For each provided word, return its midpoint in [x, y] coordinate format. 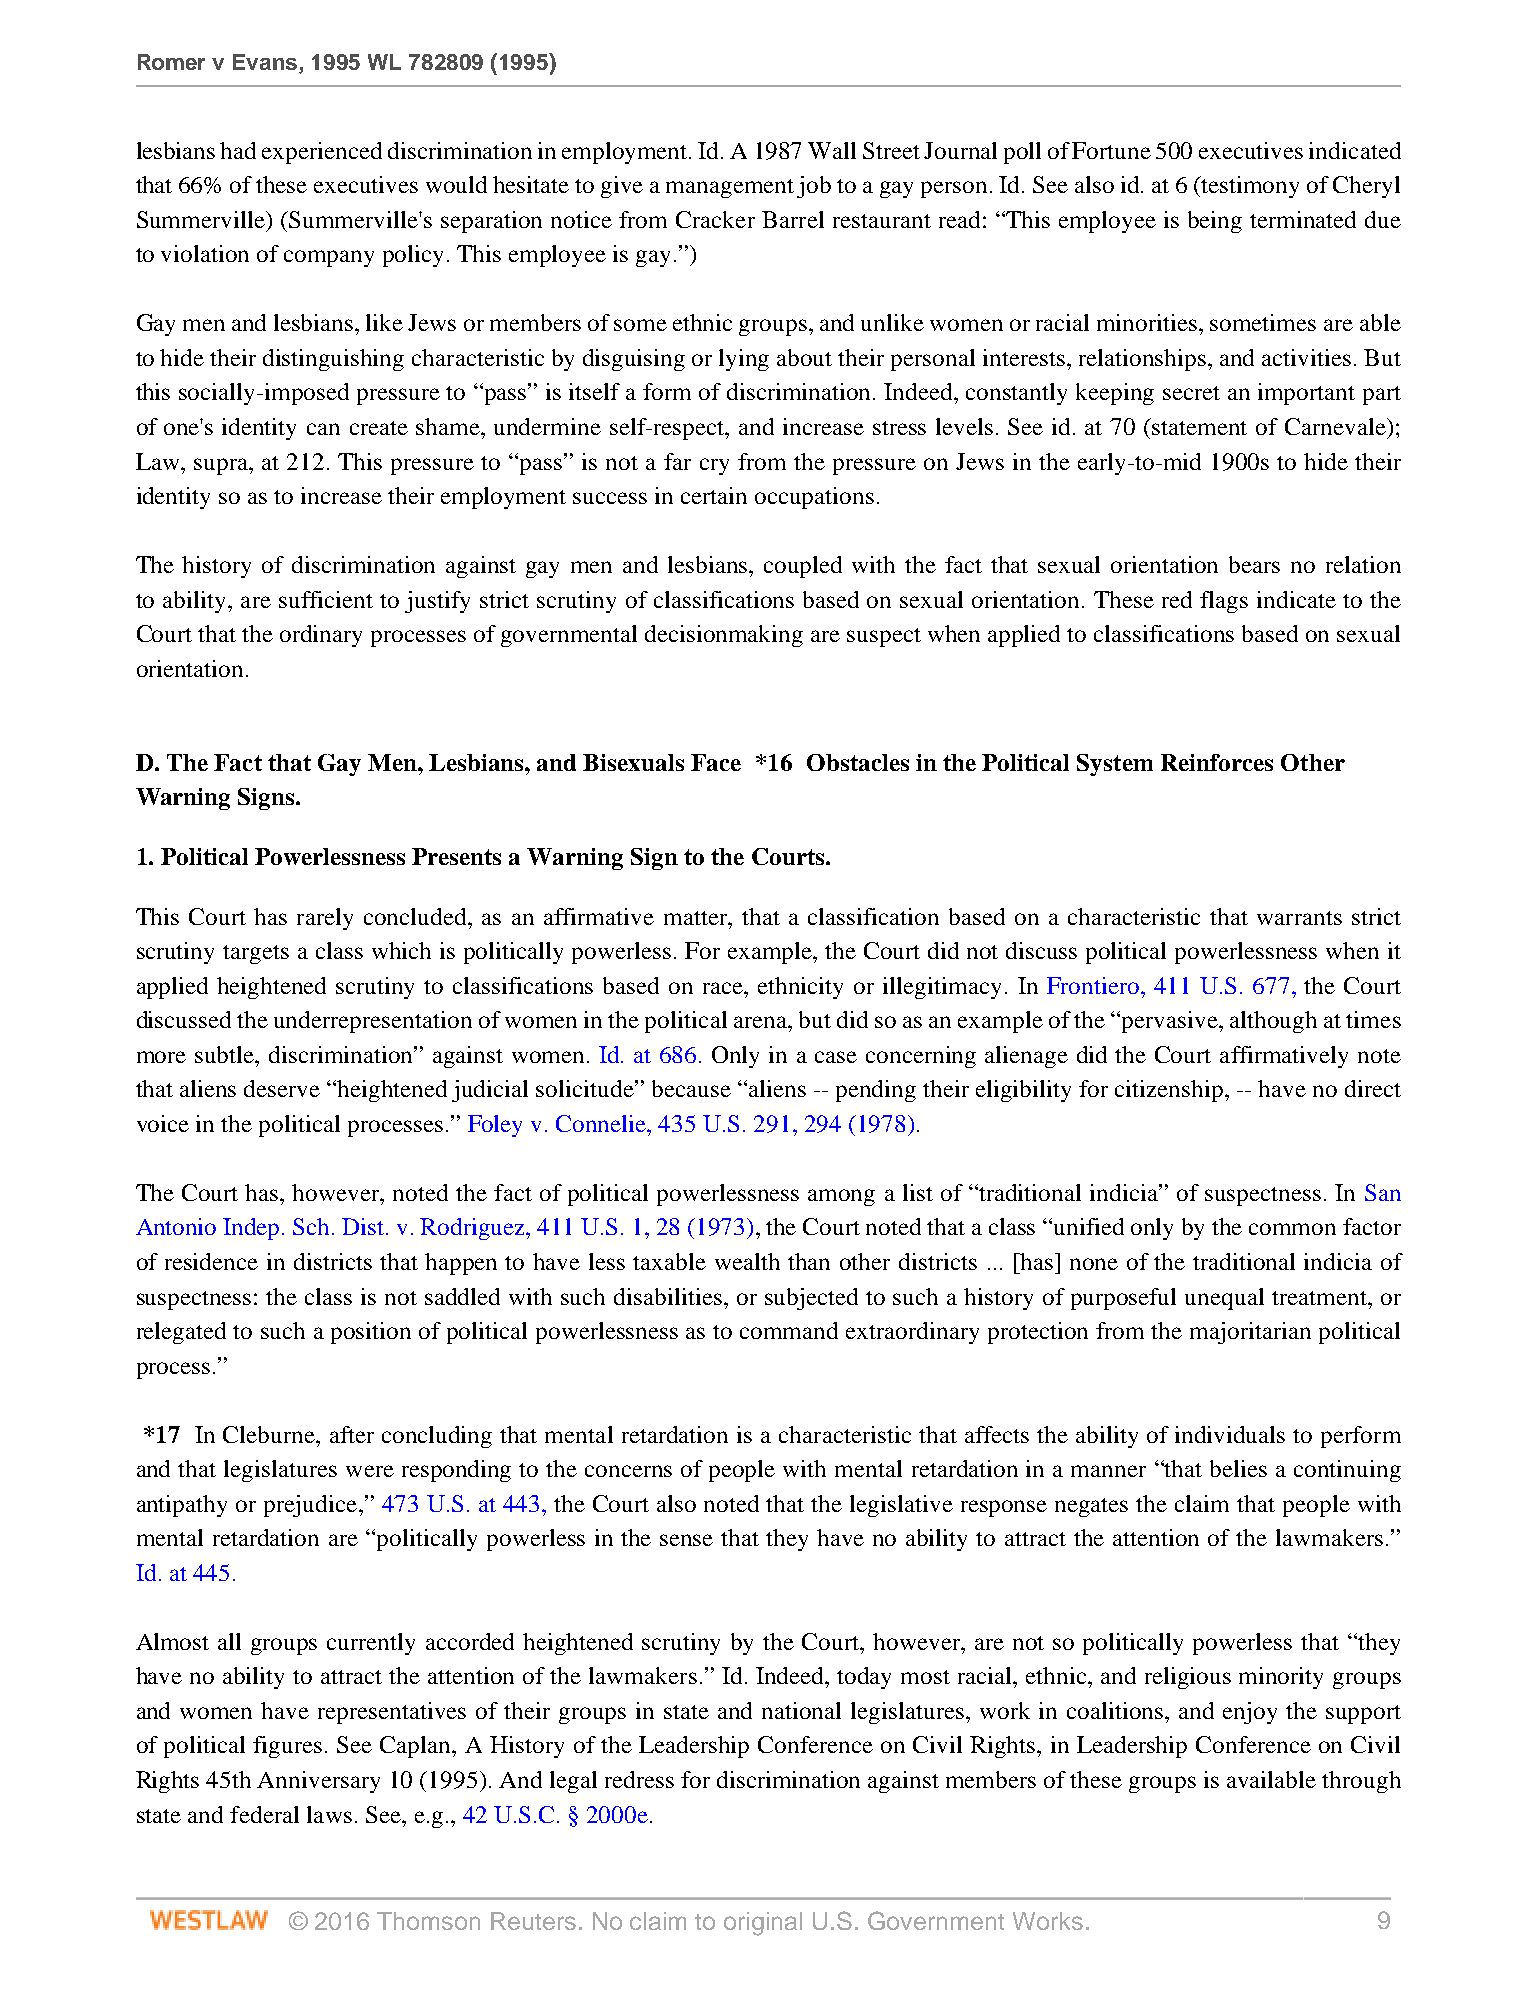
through [1361, 1782]
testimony [1249, 187]
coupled [803, 567]
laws [329, 1814]
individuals [1230, 1434]
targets [256, 954]
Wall [832, 150]
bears [1254, 564]
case [836, 1057]
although [1273, 1022]
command [789, 1330]
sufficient [326, 599]
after [352, 1434]
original [763, 1924]
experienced [322, 153]
